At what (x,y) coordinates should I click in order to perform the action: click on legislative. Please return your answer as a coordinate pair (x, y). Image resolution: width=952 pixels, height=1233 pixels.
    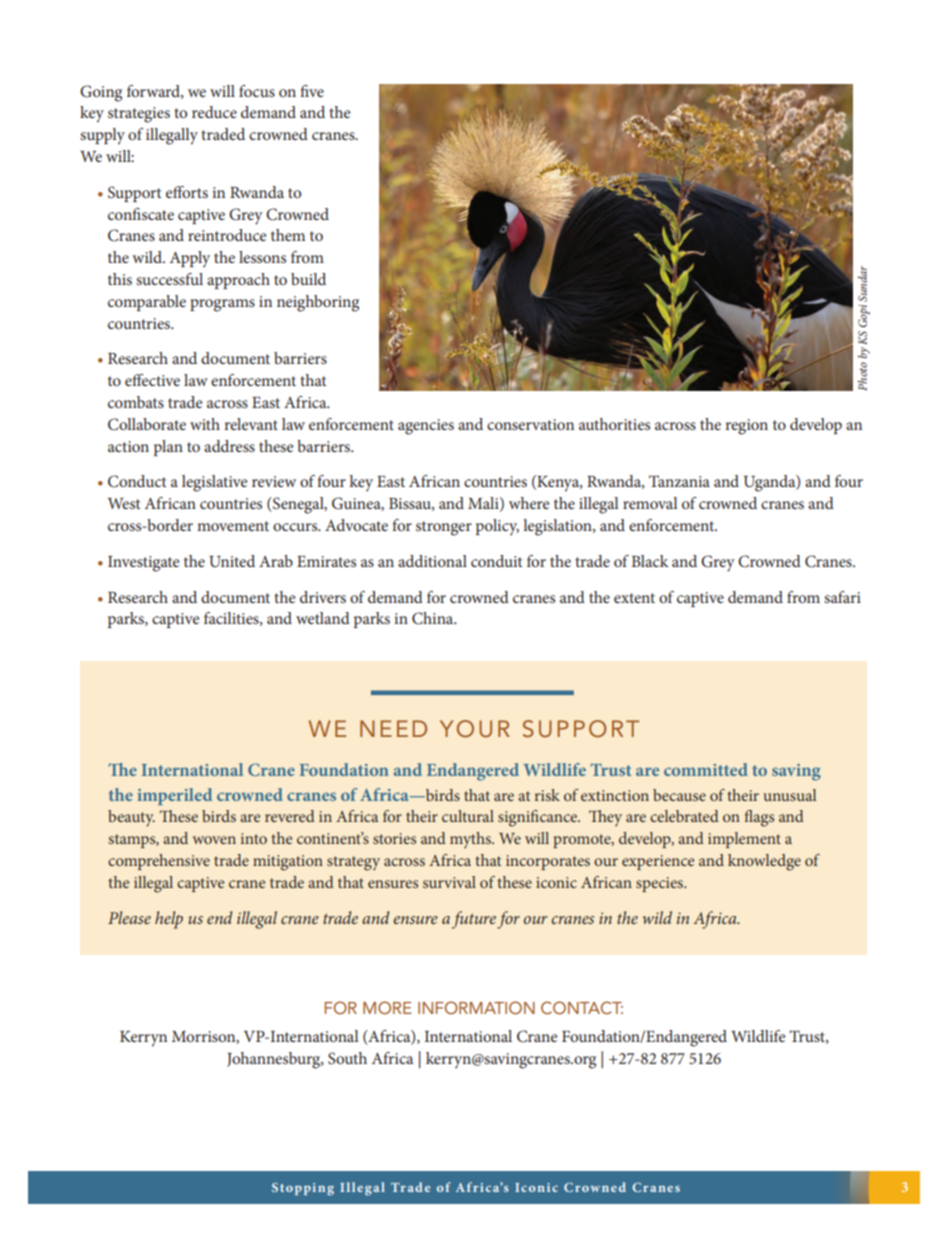
    Looking at the image, I should click on (215, 483).
